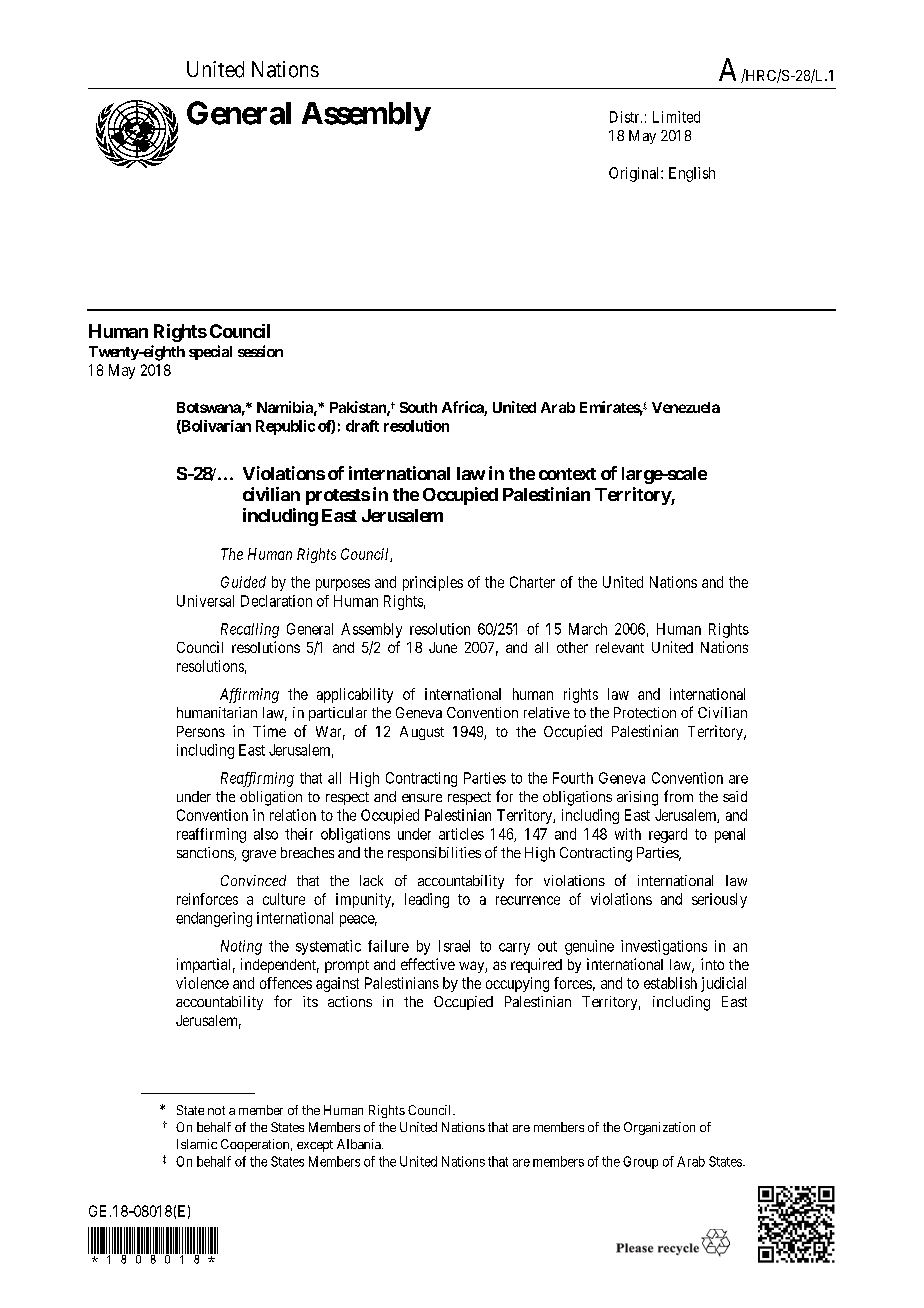 This screenshot has height=1308, width=924. I want to click on Limited, so click(676, 117).
